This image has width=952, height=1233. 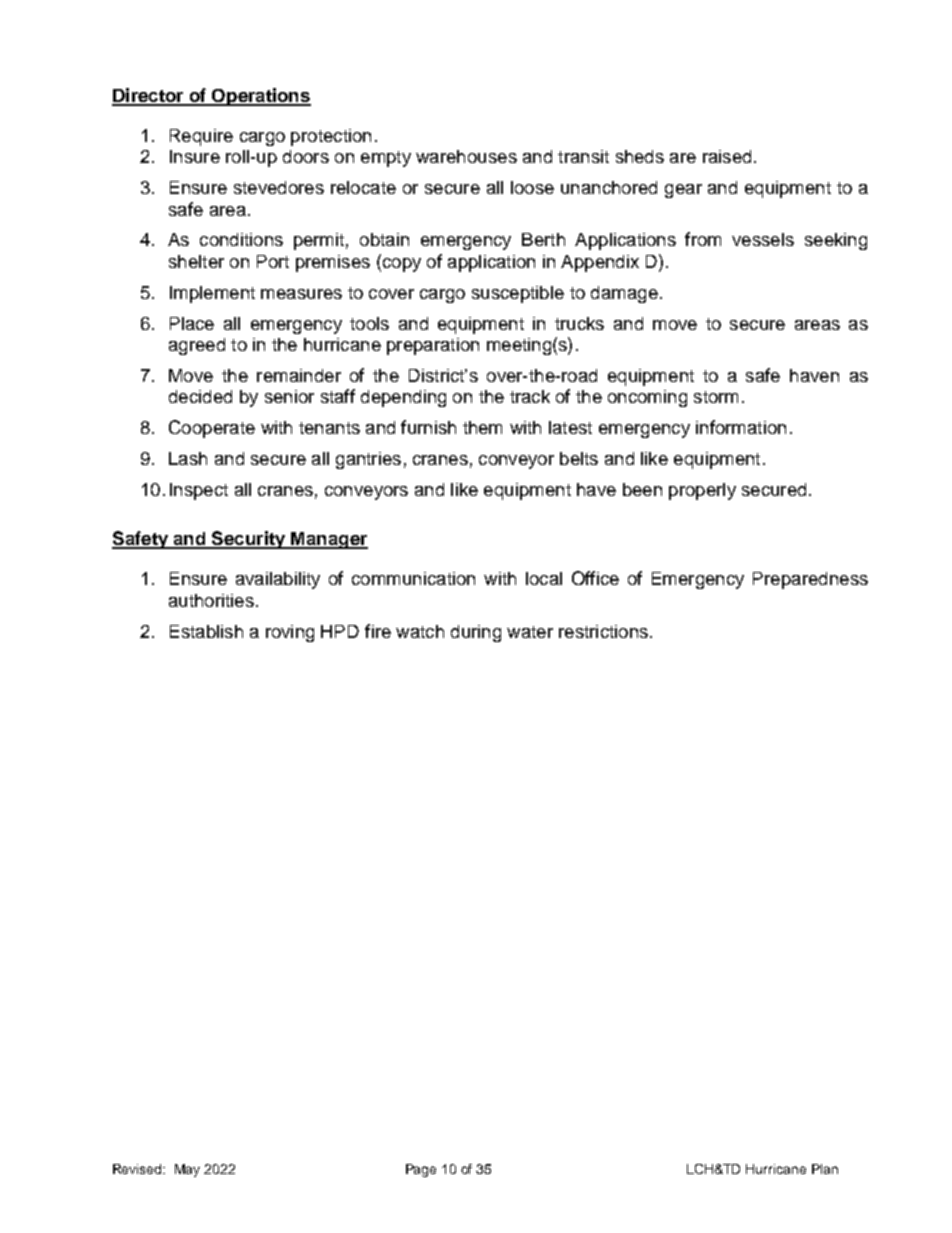 What do you see at coordinates (187, 1170) in the image?
I see `May` at bounding box center [187, 1170].
